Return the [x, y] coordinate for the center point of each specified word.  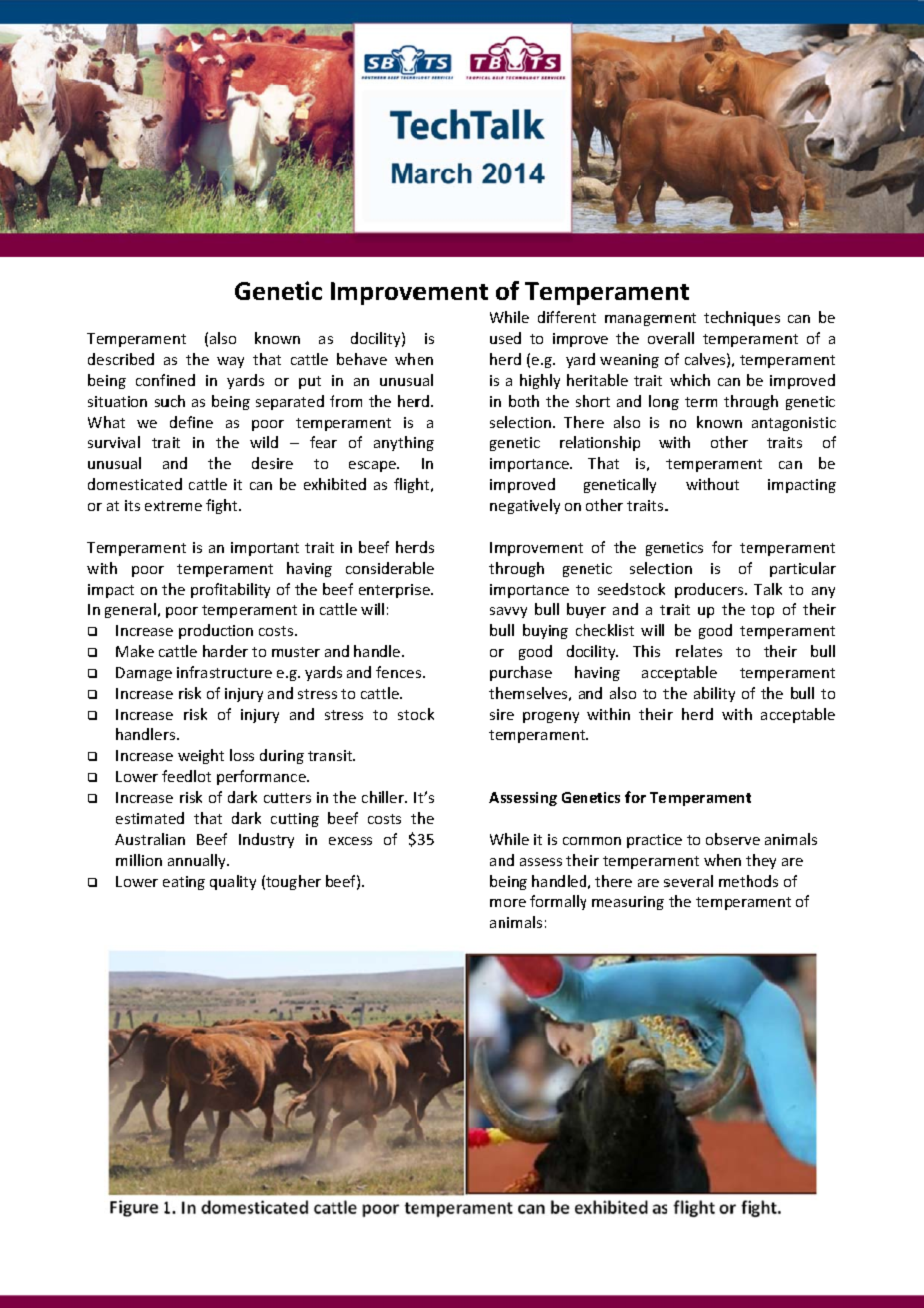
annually [198, 861]
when [722, 860]
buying [545, 631]
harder [225, 651]
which [690, 380]
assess [541, 862]
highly [540, 381]
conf [150, 380]
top [762, 611]
